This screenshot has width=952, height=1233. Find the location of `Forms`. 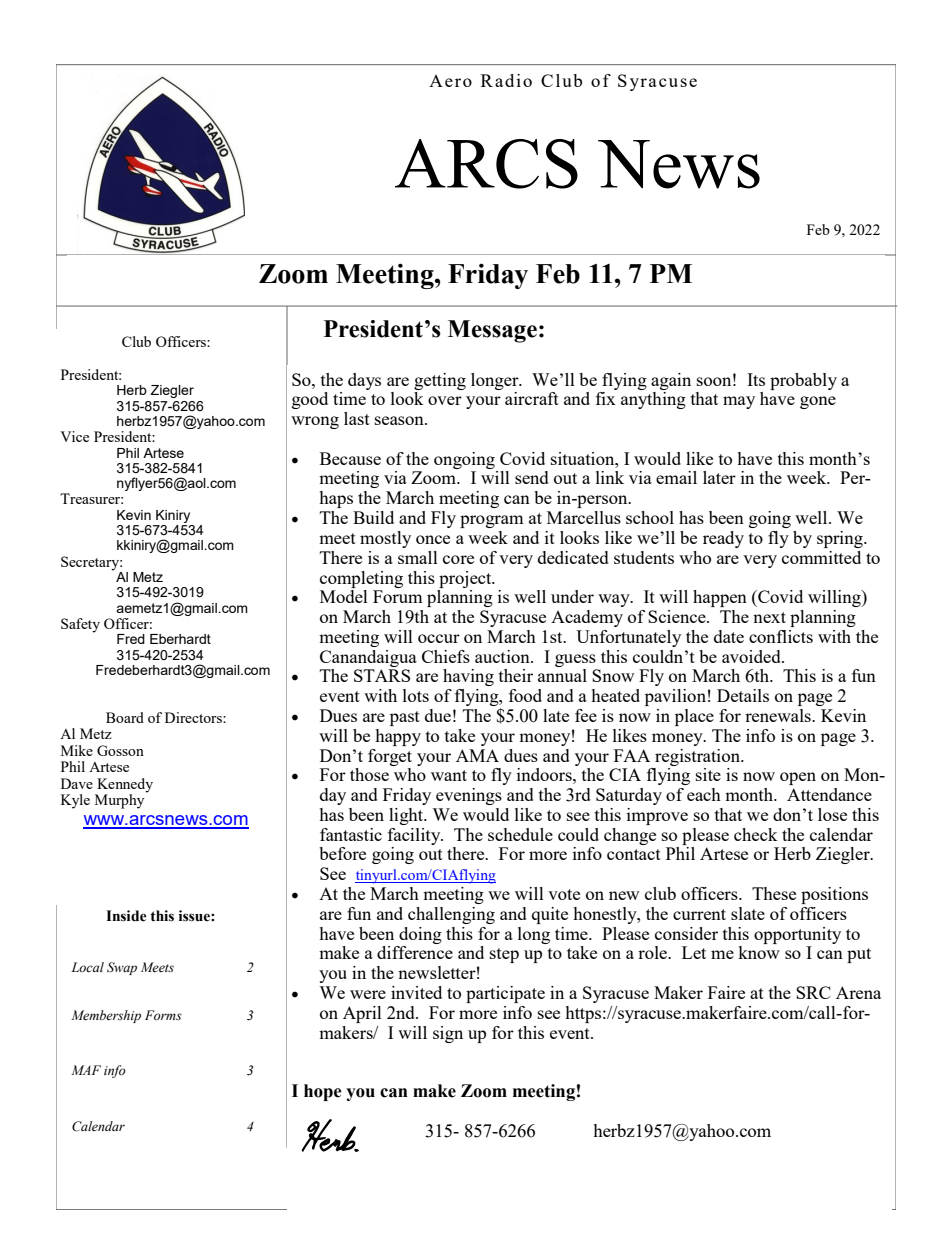

Forms is located at coordinates (163, 1015).
